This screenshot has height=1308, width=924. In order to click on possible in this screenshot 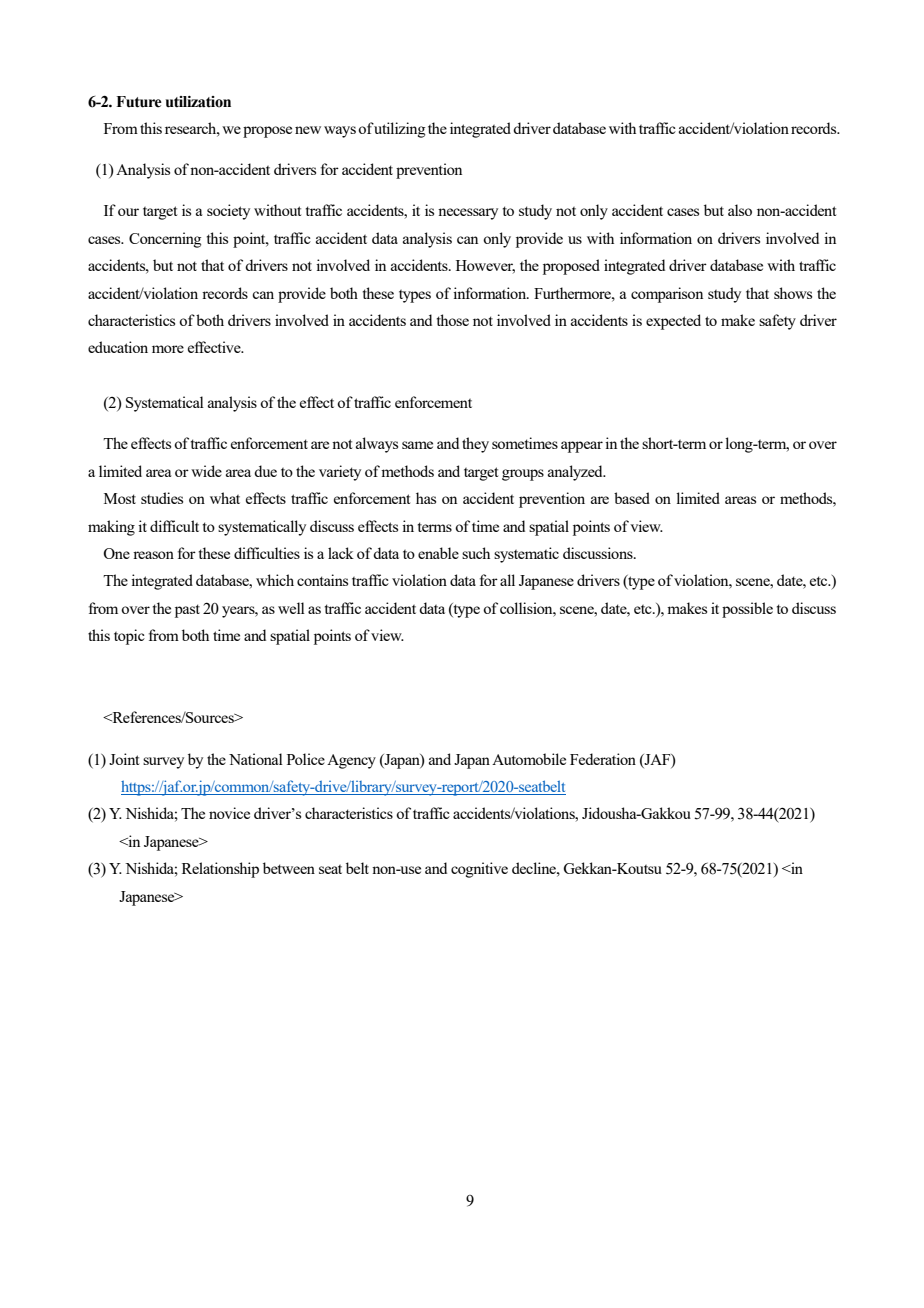, I will do `click(747, 610)`.
